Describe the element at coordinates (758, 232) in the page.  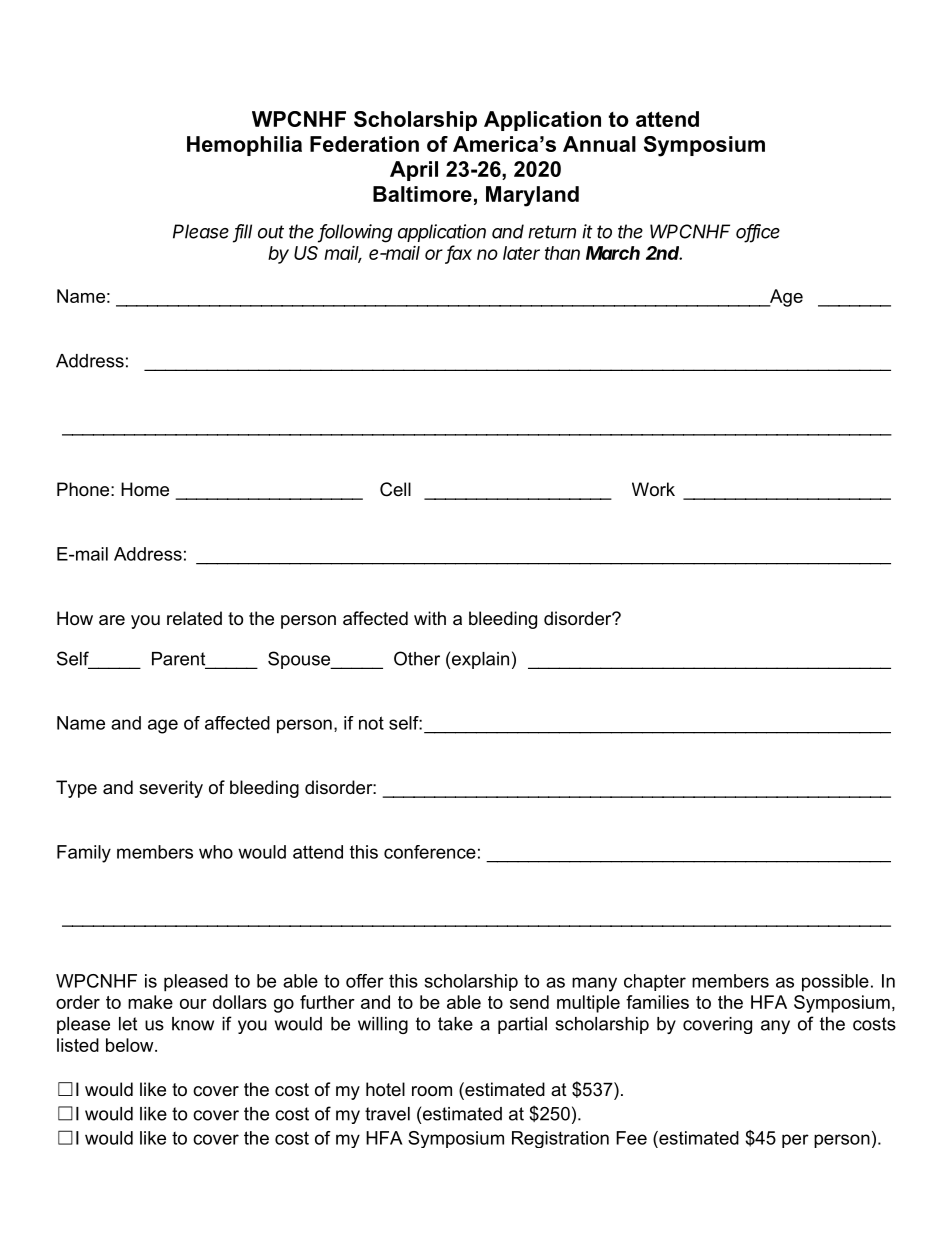
I see `office` at that location.
